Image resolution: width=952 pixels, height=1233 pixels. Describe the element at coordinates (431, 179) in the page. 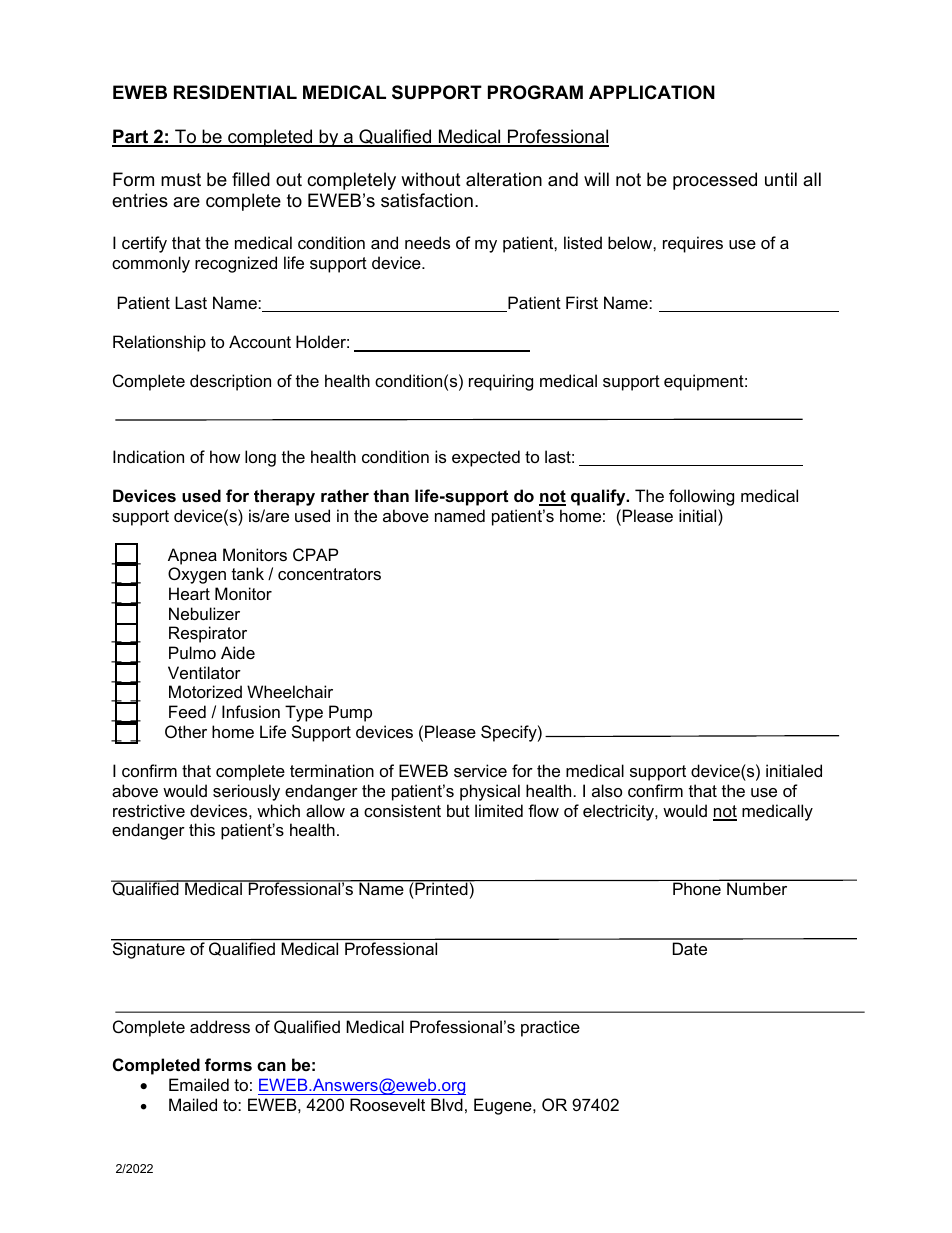

I see `without` at that location.
